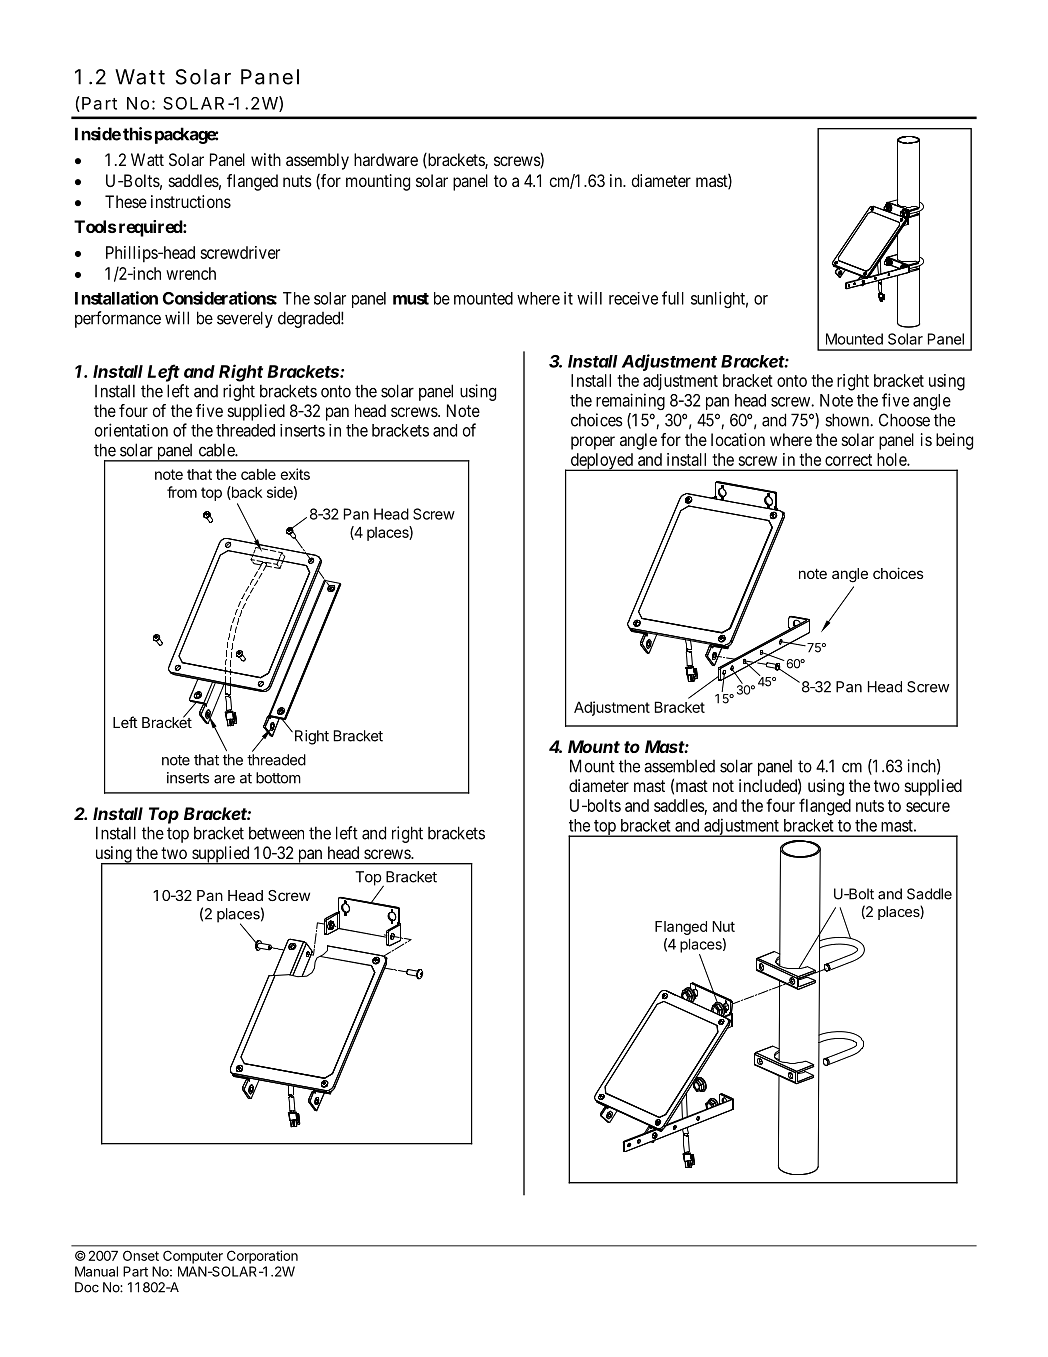  I want to click on bottom, so click(278, 778).
